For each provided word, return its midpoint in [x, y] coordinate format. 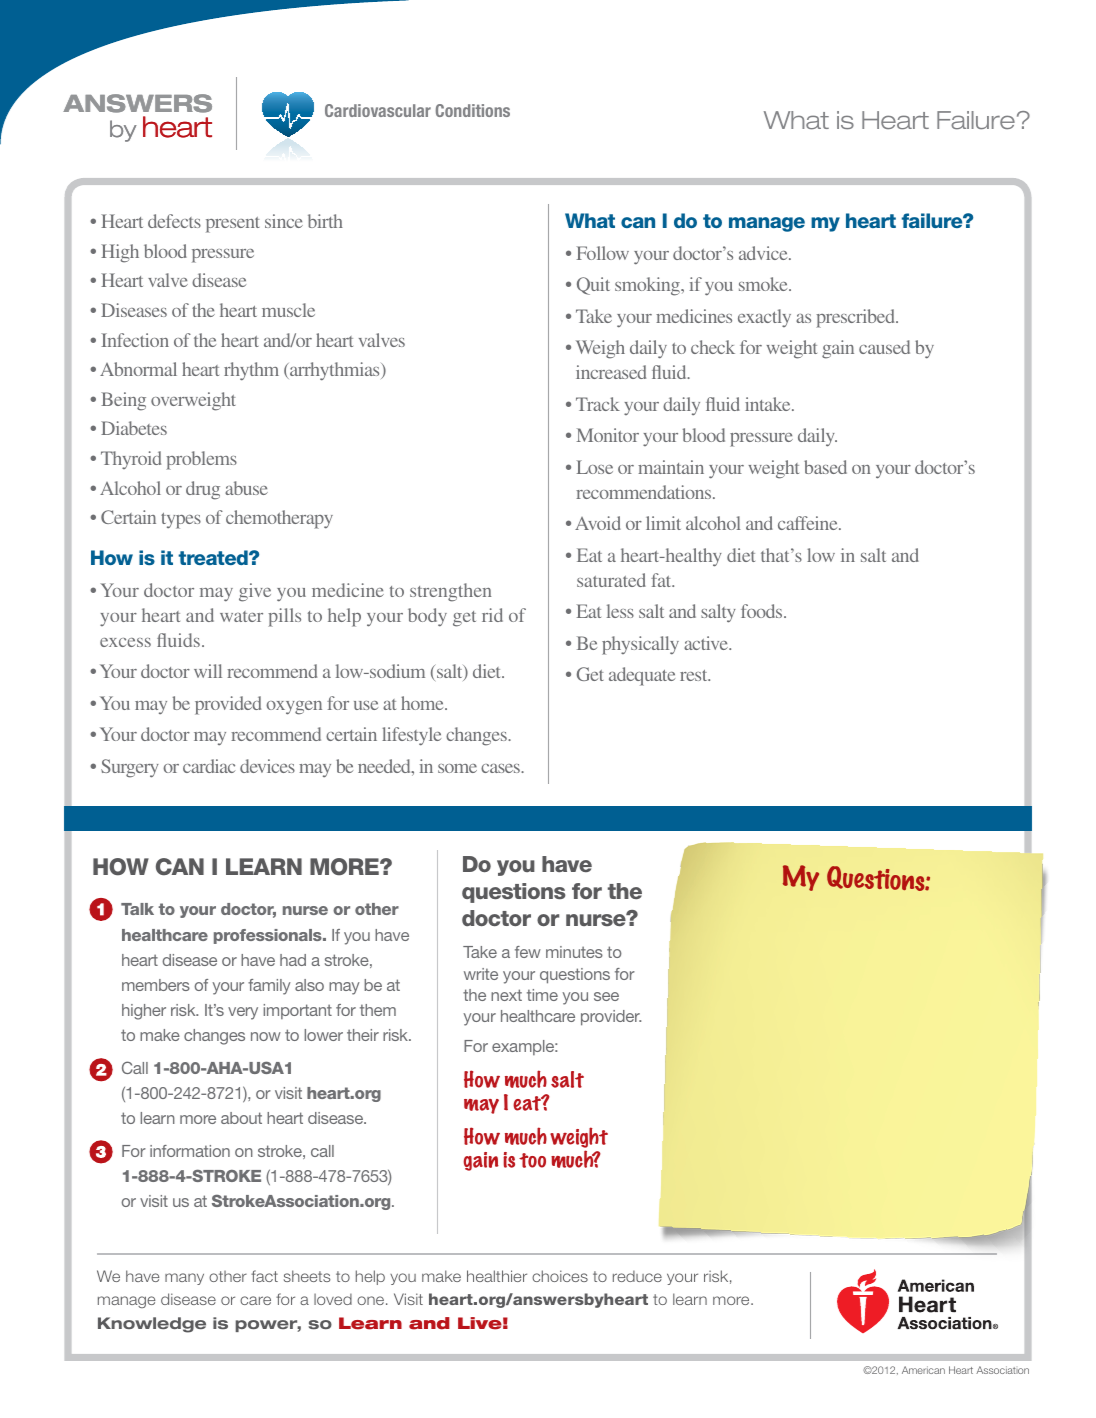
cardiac [209, 766]
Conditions [473, 110]
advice [764, 253]
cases [502, 768]
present [233, 225]
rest [695, 675]
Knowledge [152, 1325]
